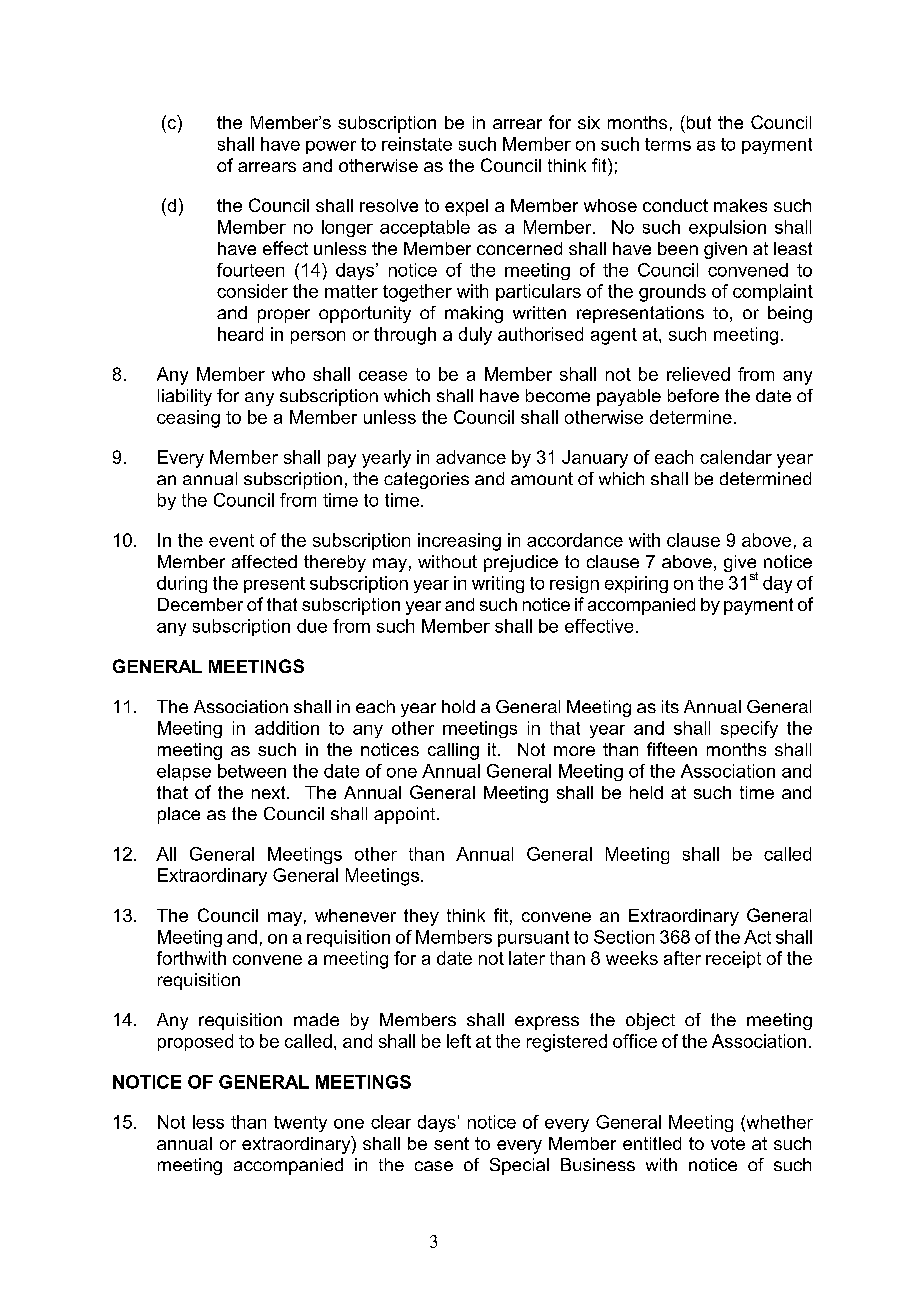  What do you see at coordinates (646, 792) in the page?
I see `held` at bounding box center [646, 792].
